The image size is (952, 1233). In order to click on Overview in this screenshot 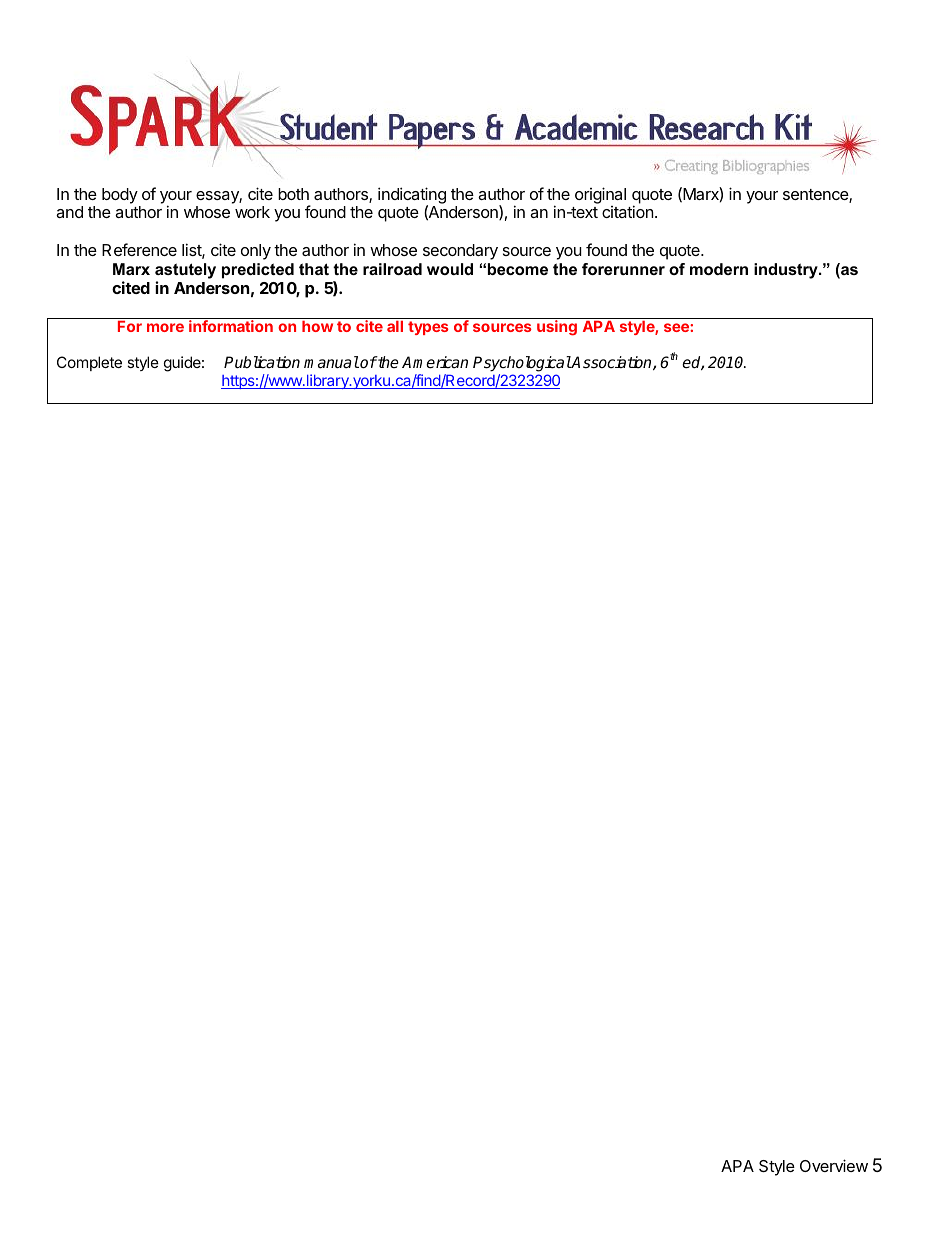, I will do `click(834, 1165)`.
